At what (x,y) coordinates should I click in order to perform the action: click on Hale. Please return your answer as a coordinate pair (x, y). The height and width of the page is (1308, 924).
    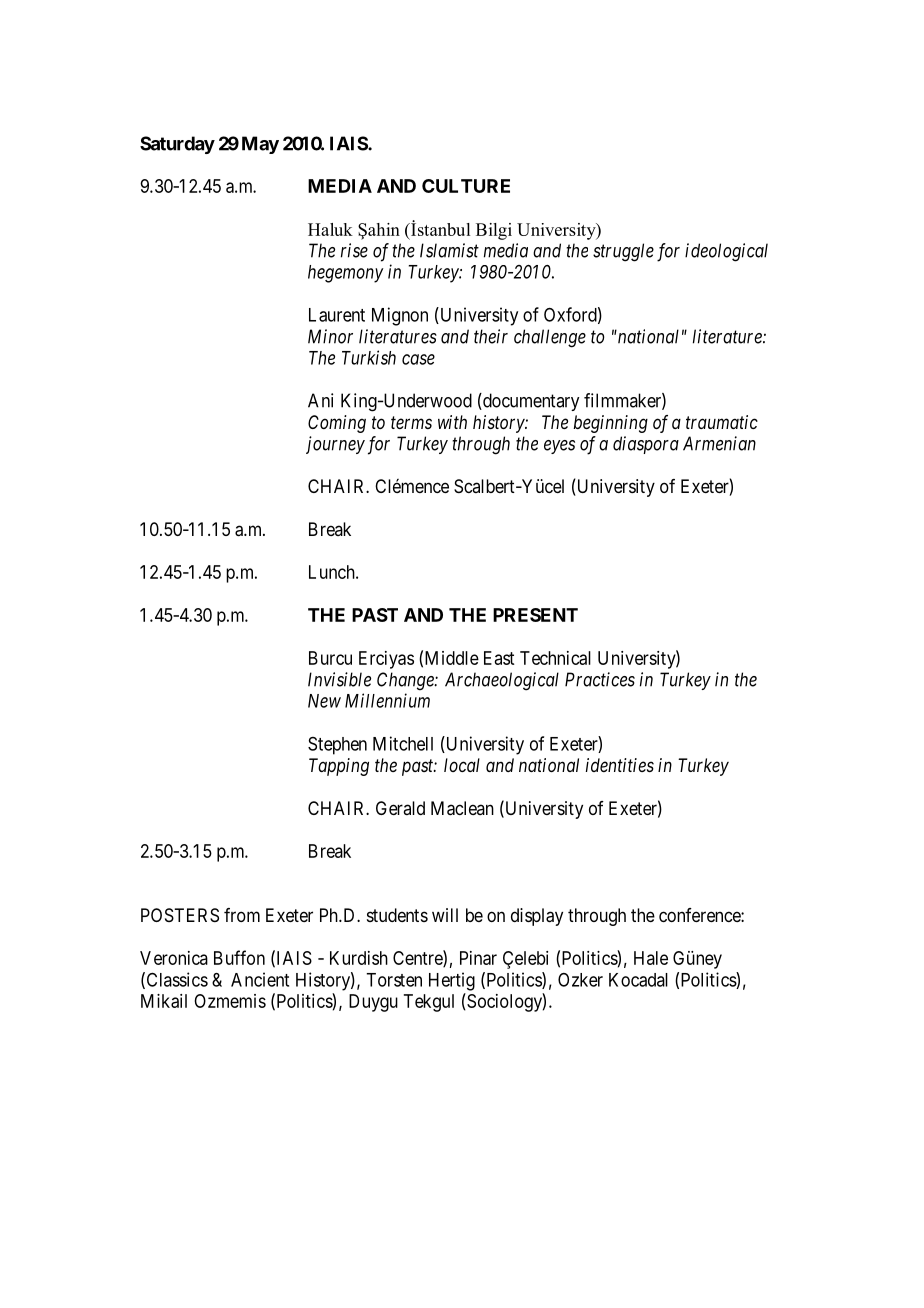
    Looking at the image, I should click on (651, 958).
